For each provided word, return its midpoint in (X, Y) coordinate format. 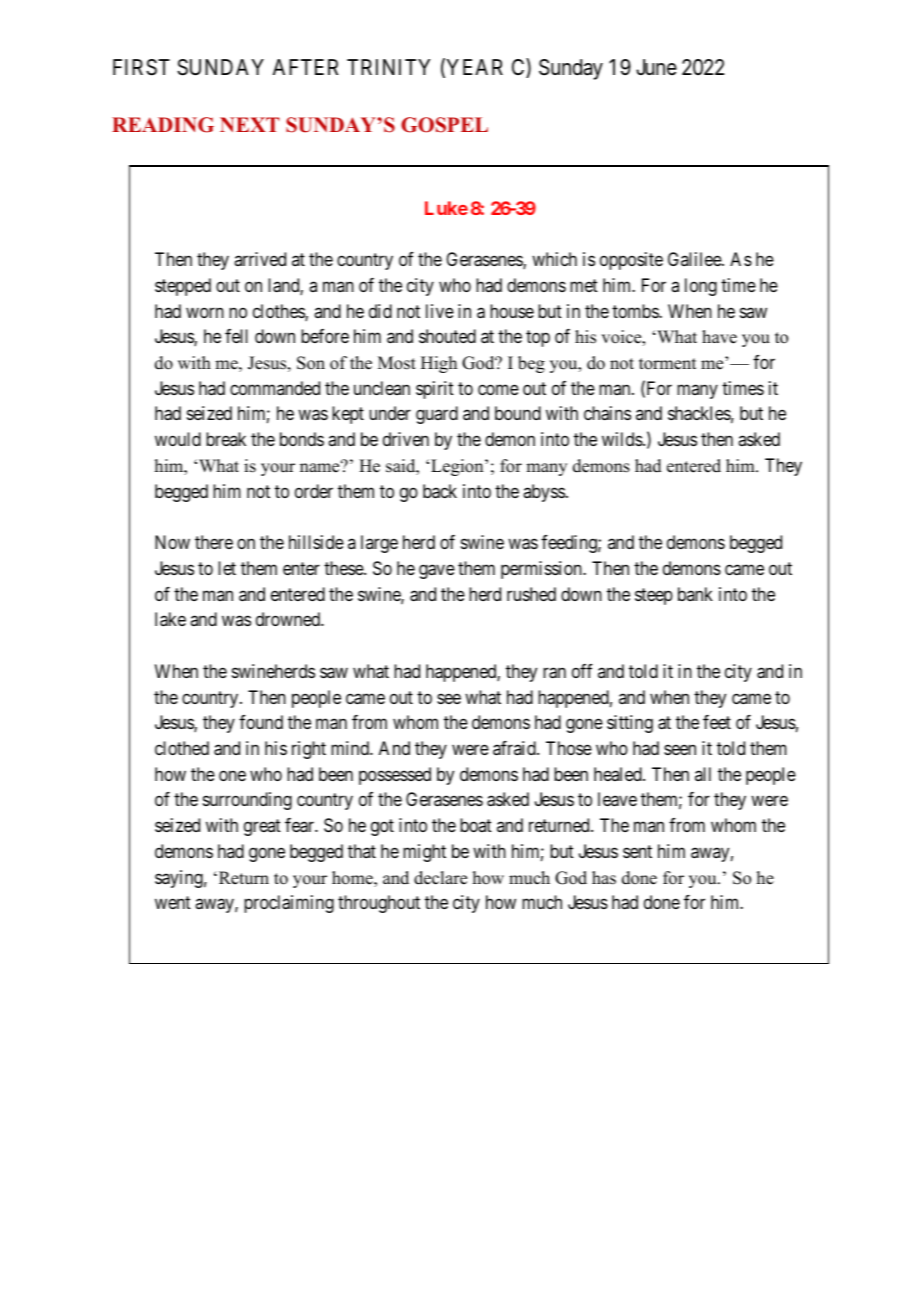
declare (440, 878)
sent (637, 851)
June (656, 67)
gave (437, 571)
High (439, 364)
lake (170, 619)
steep (654, 596)
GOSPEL (444, 125)
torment (667, 364)
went (173, 903)
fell (236, 336)
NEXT (249, 124)
